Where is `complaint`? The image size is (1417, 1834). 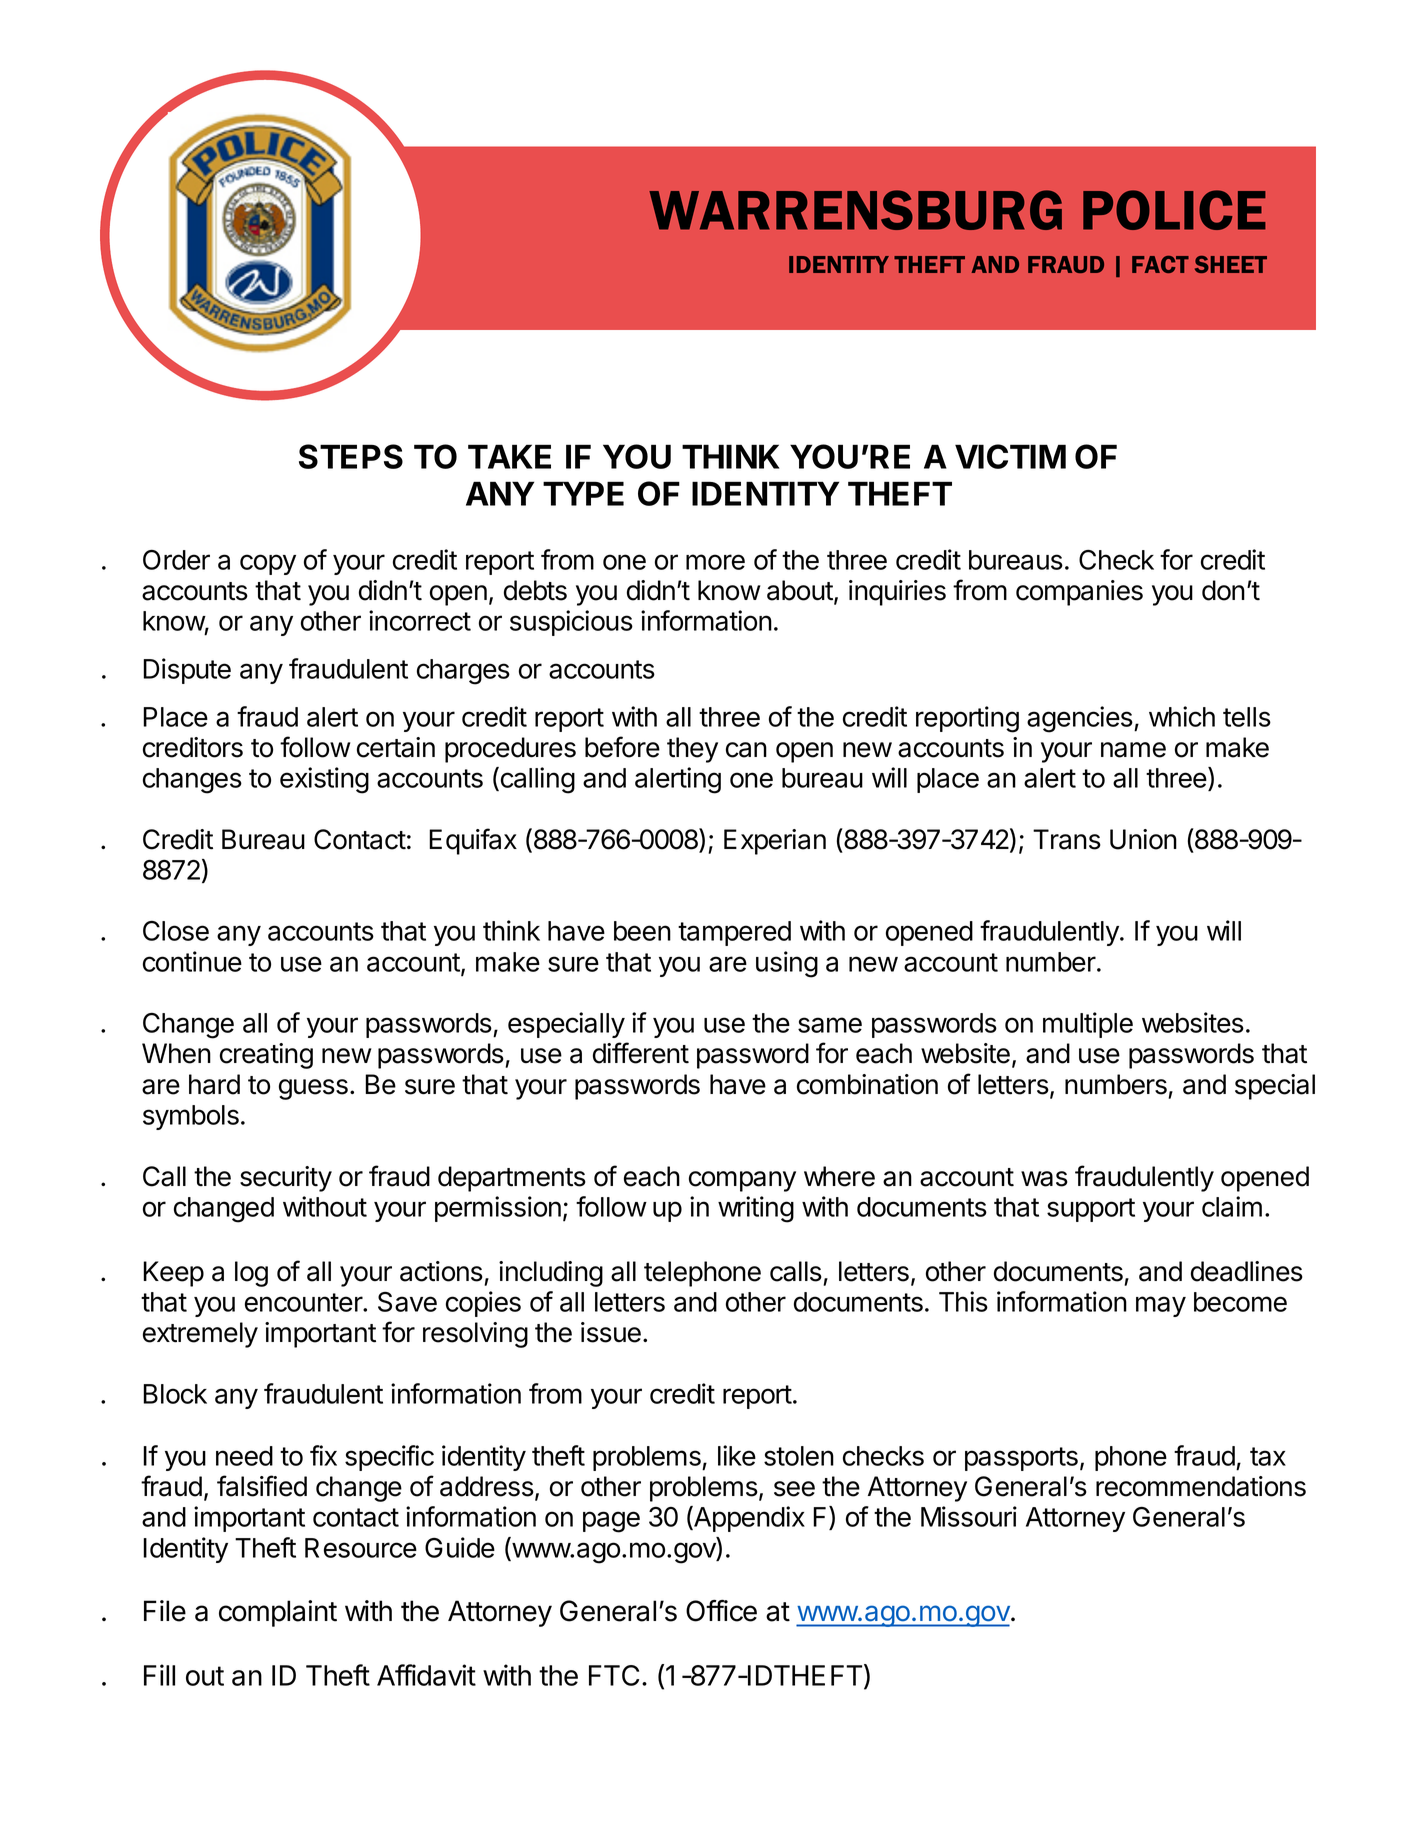 complaint is located at coordinates (278, 1613).
